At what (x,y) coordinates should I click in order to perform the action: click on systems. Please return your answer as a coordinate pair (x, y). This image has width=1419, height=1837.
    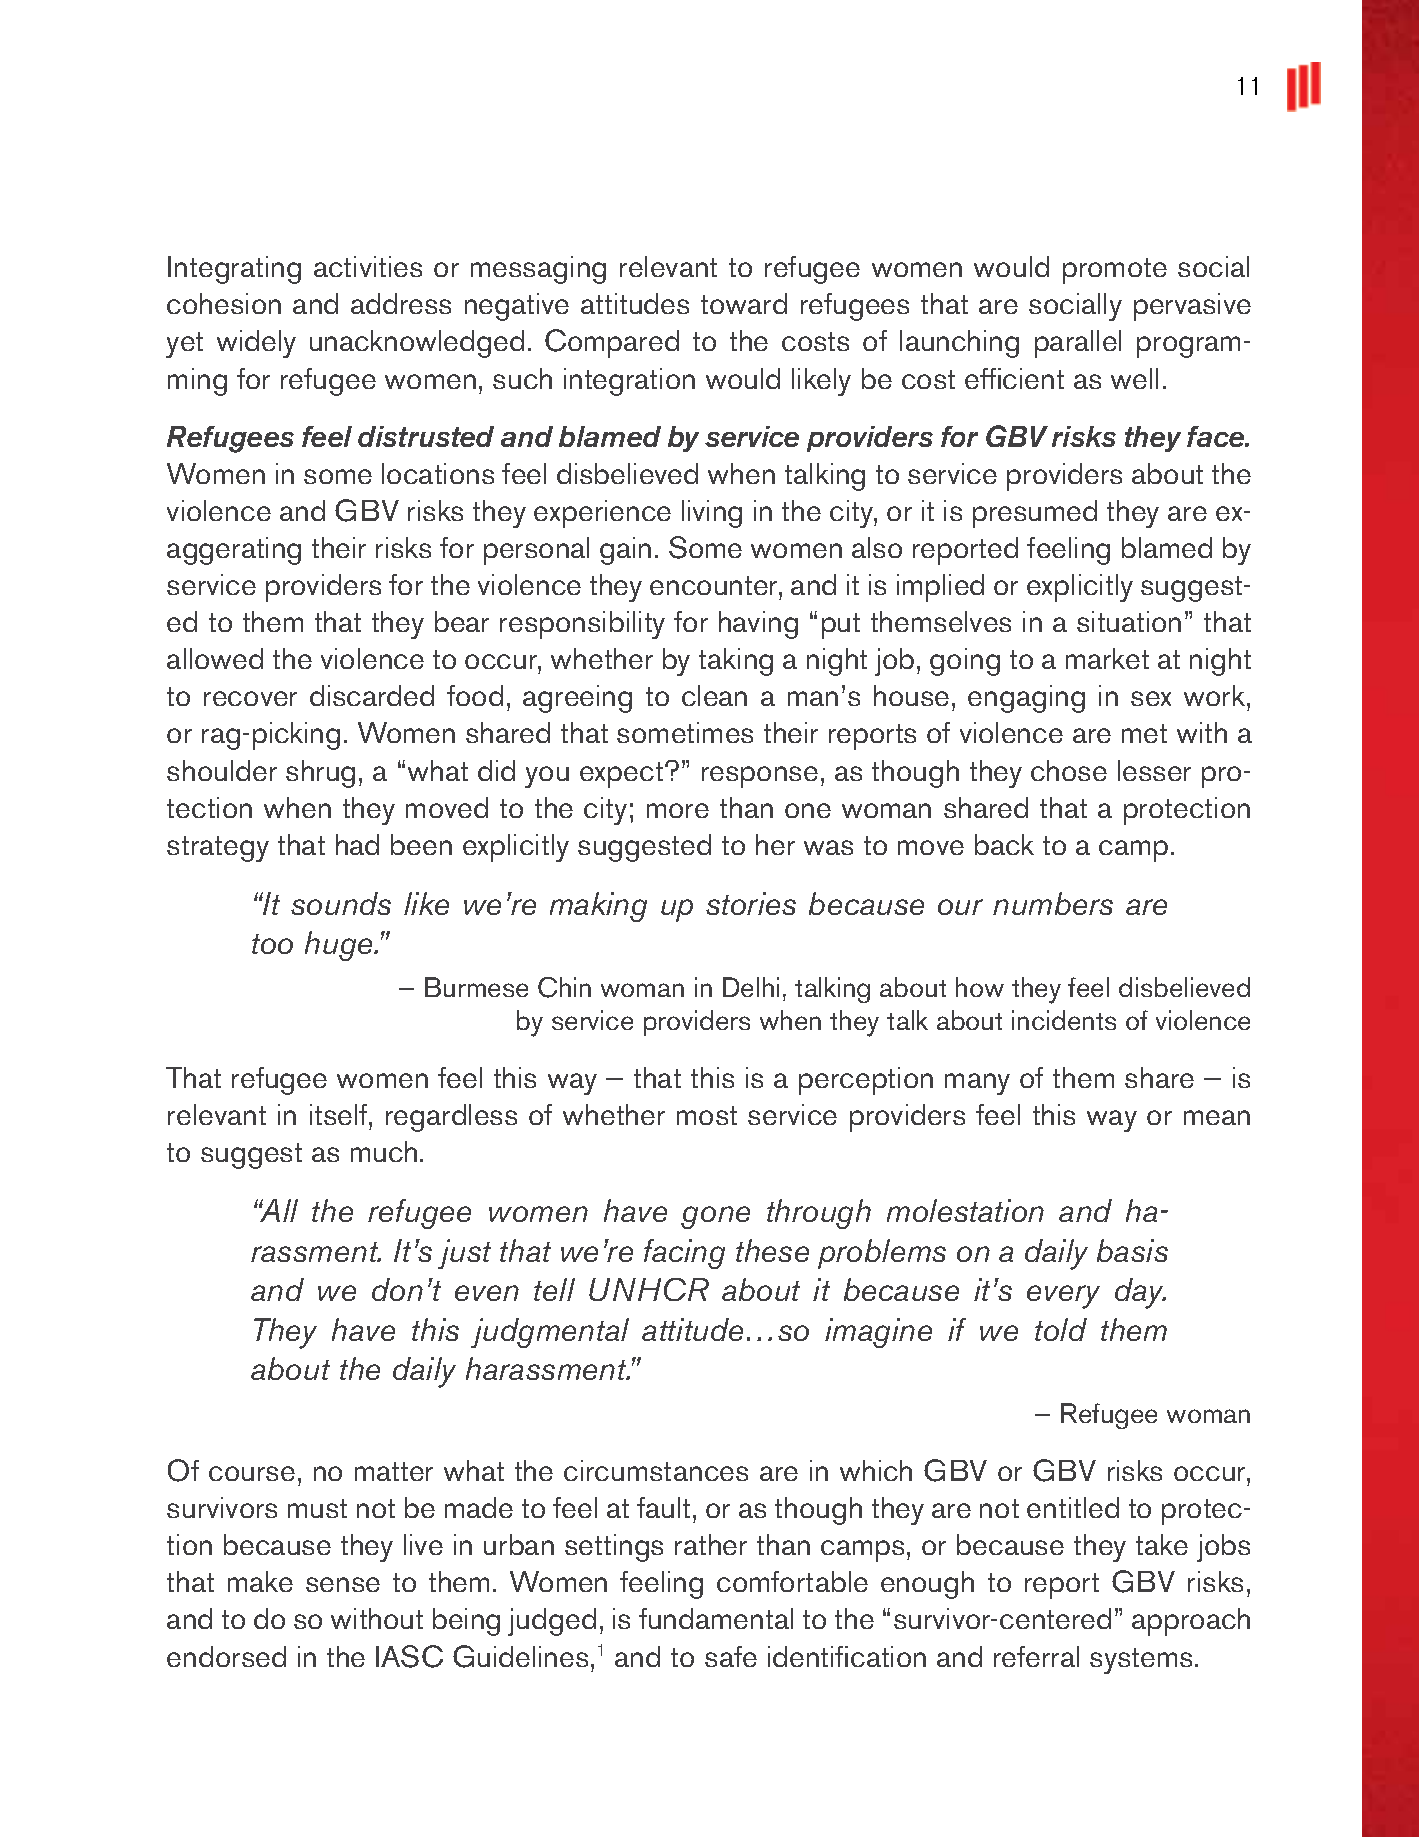
    Looking at the image, I should click on (1141, 1661).
